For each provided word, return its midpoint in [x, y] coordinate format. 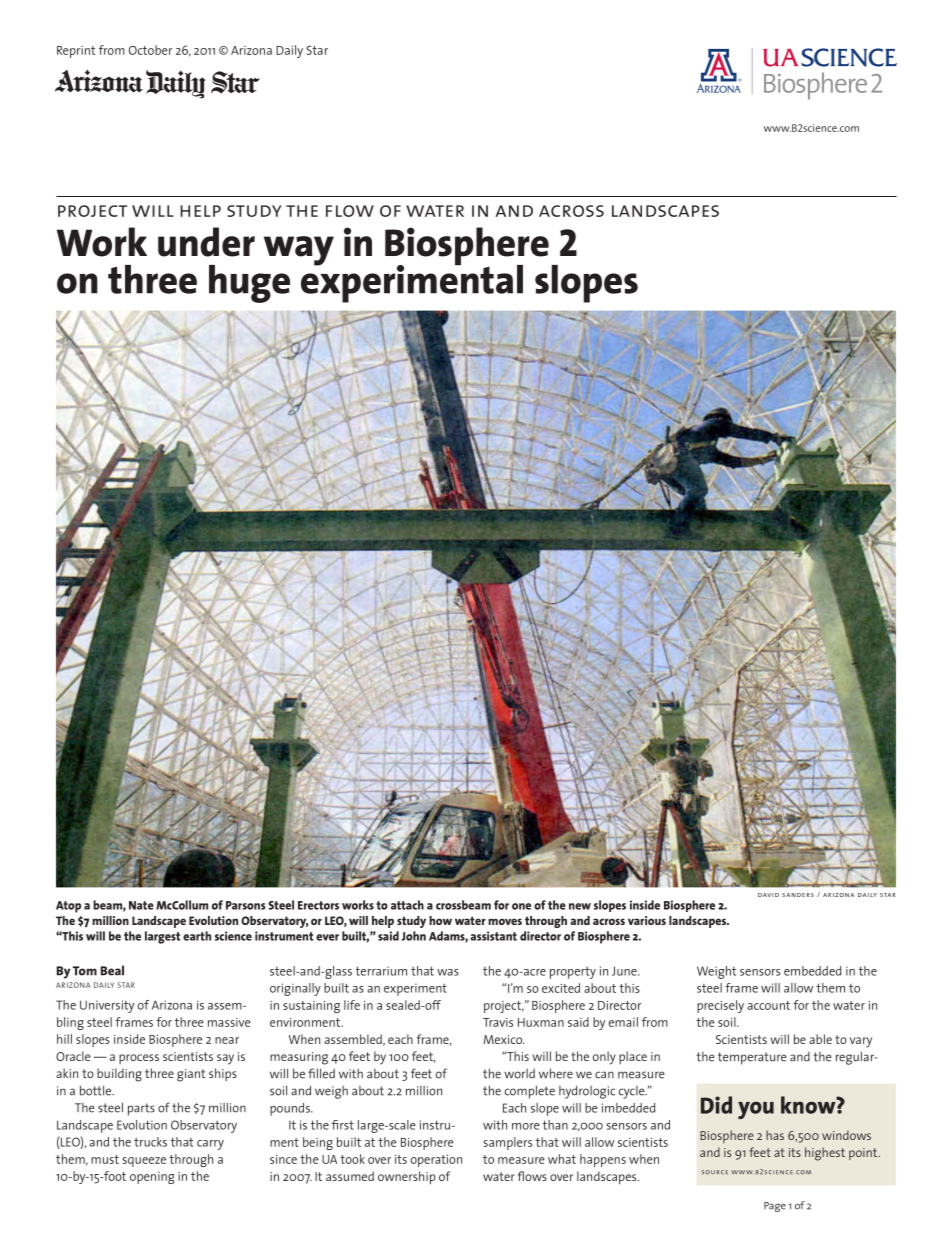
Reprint [76, 52]
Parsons [246, 905]
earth [197, 936]
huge [249, 284]
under [206, 242]
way [299, 251]
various [647, 920]
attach [407, 905]
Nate [141, 905]
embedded [812, 971]
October [150, 50]
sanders [798, 895]
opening [152, 1178]
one [521, 906]
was [448, 972]
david [768, 895]
